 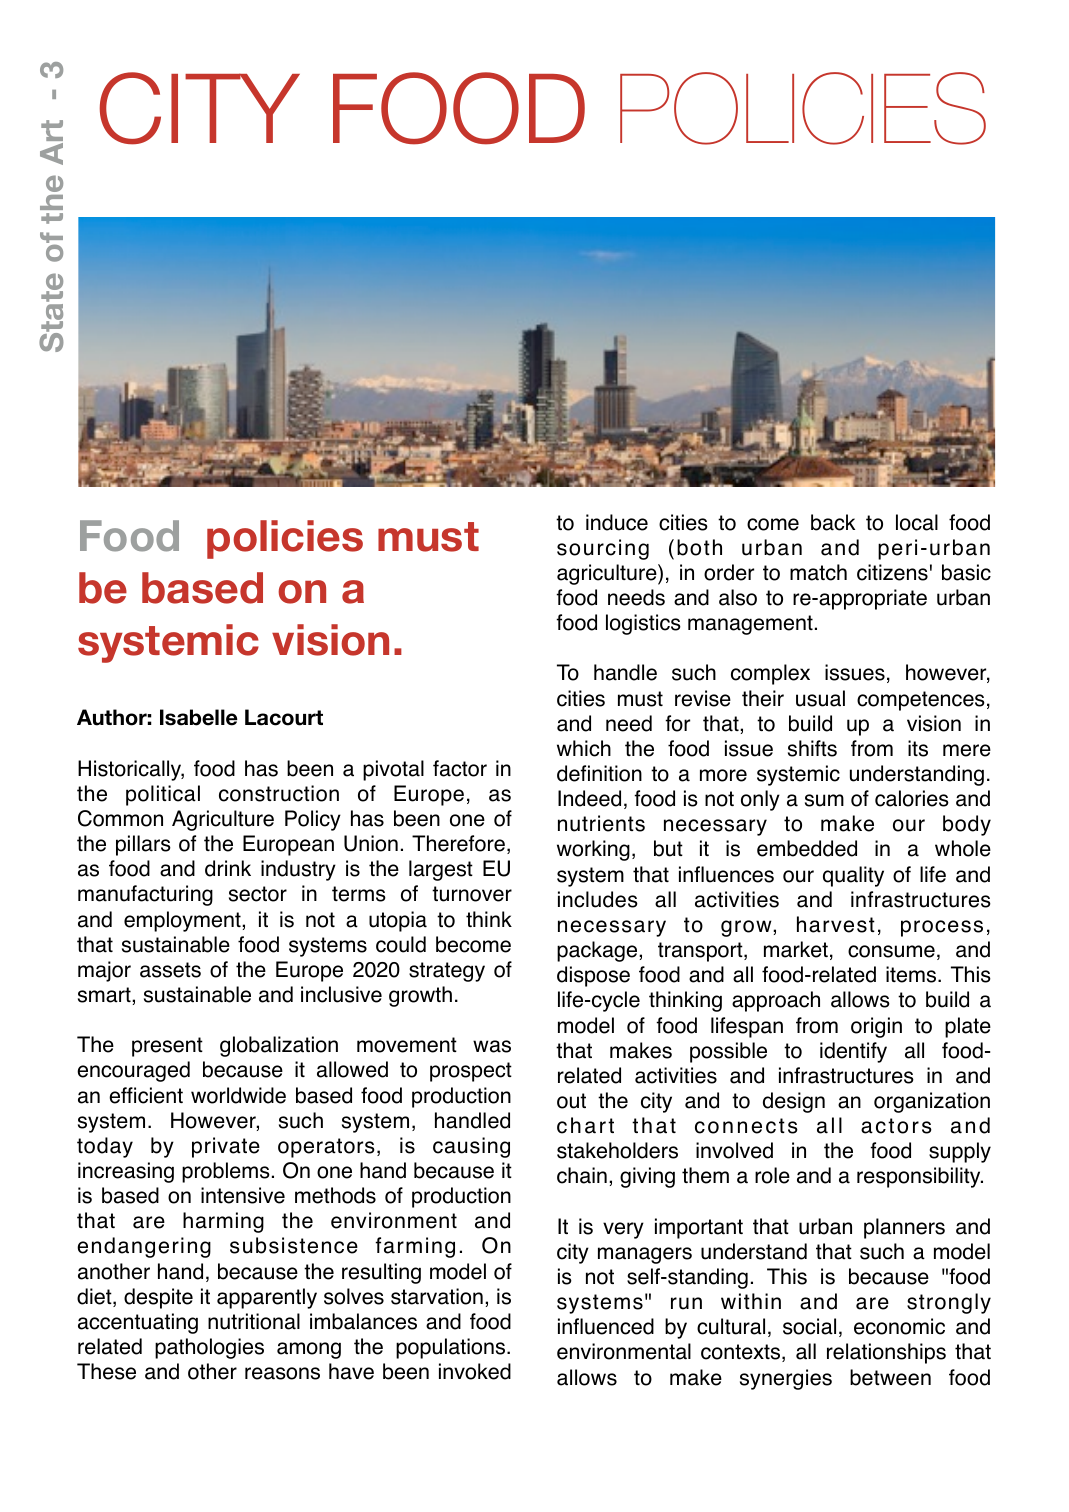 What do you see at coordinates (912, 798) in the image?
I see `calories` at bounding box center [912, 798].
